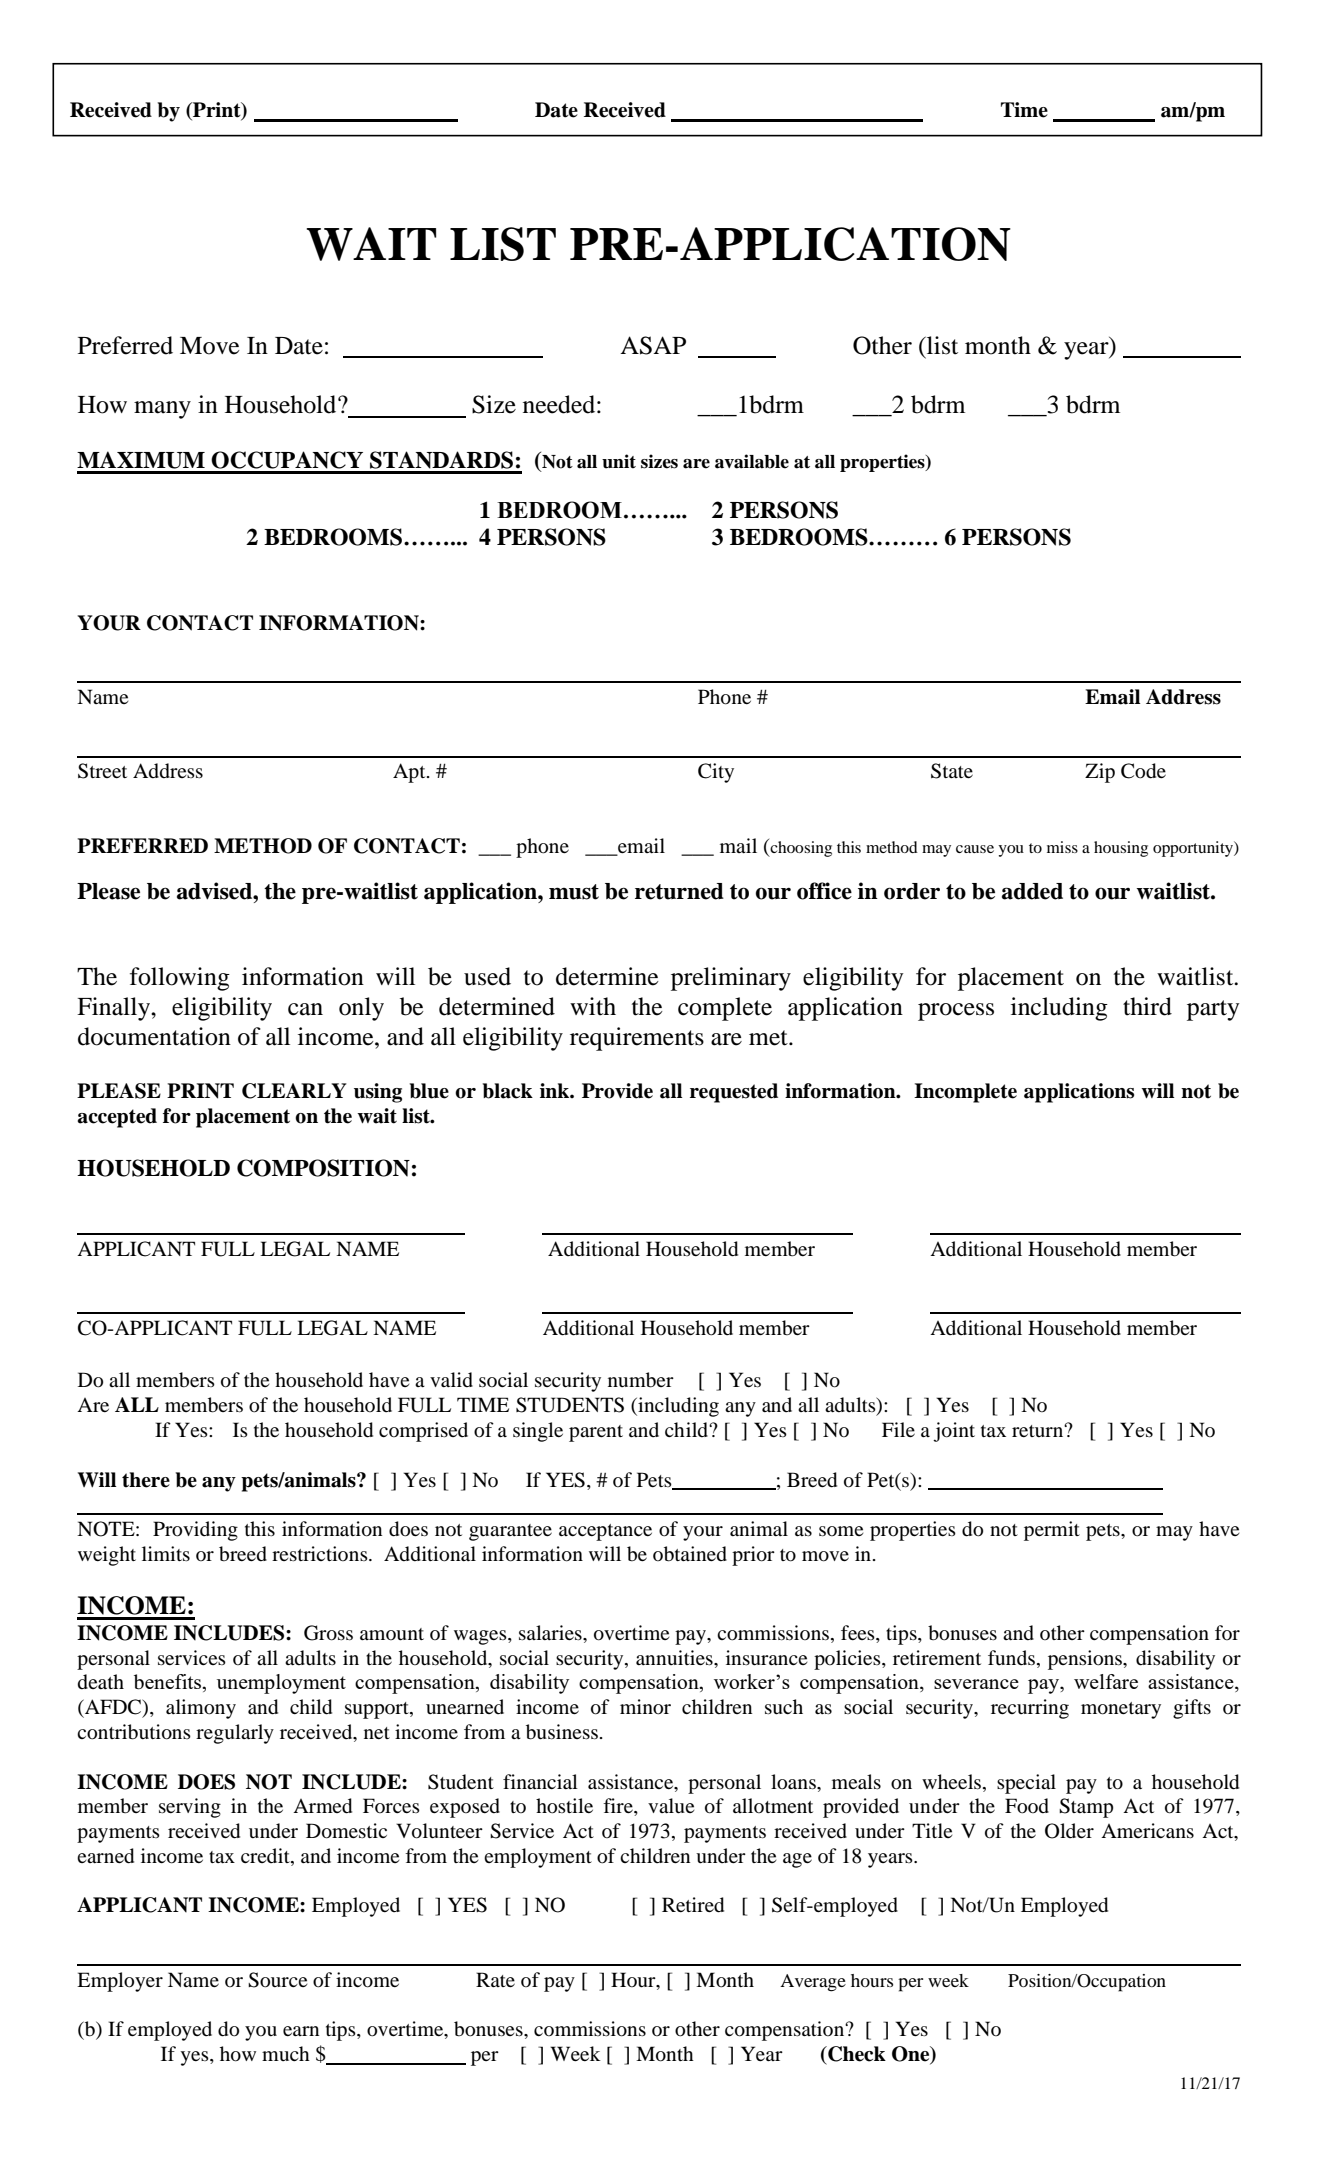 This screenshot has height=2170, width=1318. What do you see at coordinates (1032, 891) in the screenshot?
I see `added` at bounding box center [1032, 891].
